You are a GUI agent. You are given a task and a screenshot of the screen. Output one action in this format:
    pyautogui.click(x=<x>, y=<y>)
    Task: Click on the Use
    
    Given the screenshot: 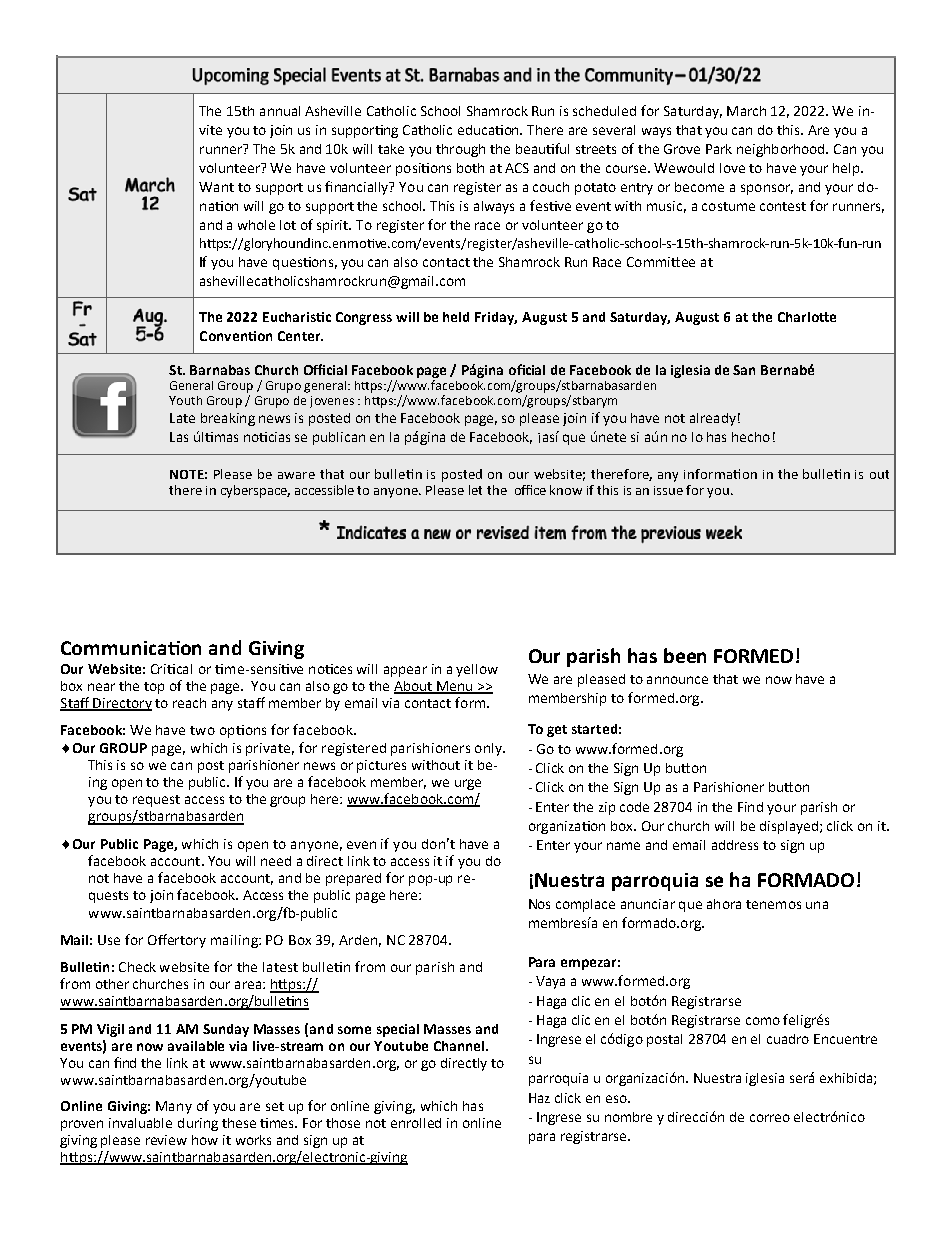 What is the action you would take?
    pyautogui.click(x=109, y=940)
